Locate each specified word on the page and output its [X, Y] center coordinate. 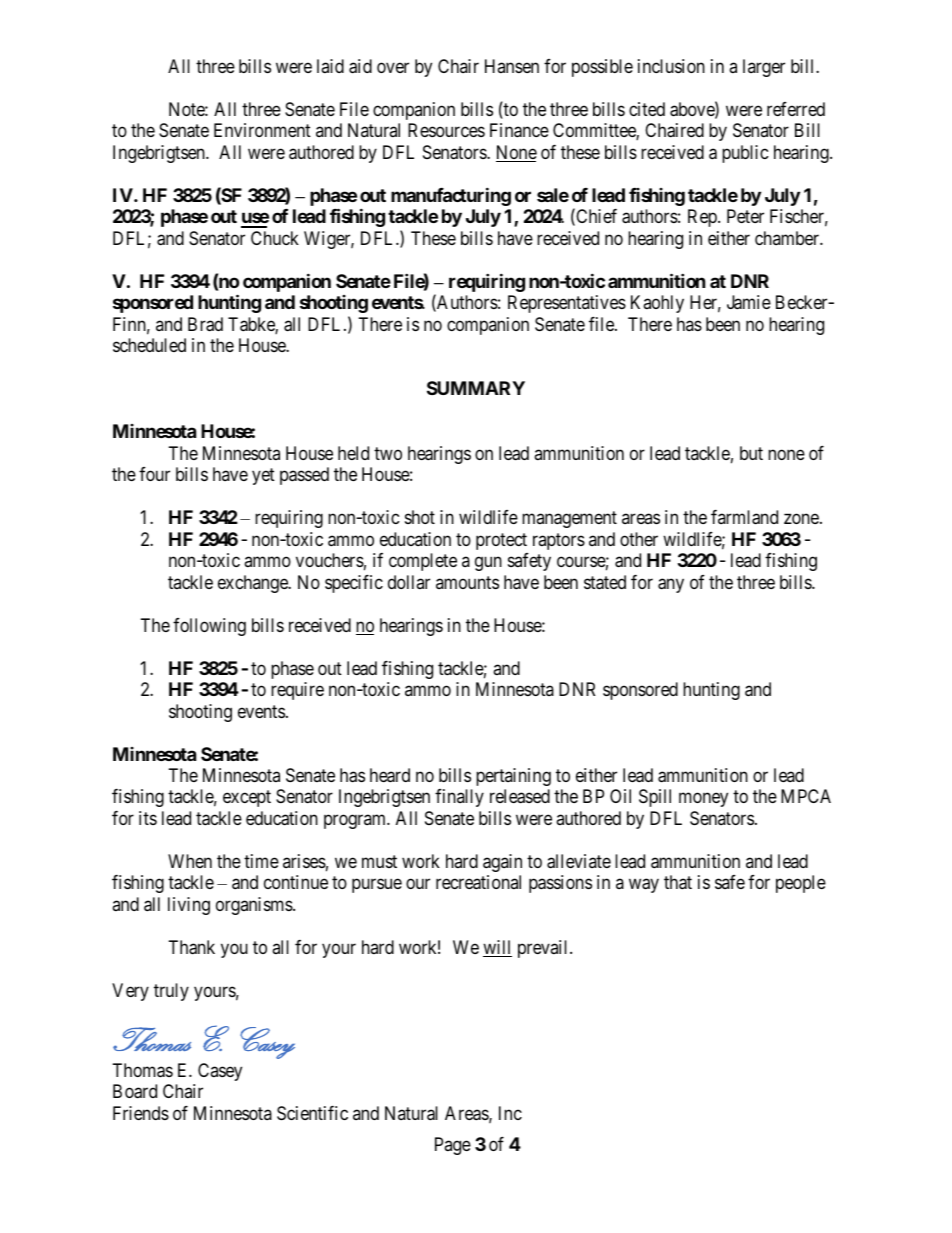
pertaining [513, 777]
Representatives [567, 304]
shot [420, 517]
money [703, 800]
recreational [478, 882]
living [189, 906]
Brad [205, 324]
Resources [446, 130]
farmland [744, 517]
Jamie [749, 302]
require [297, 691]
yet [263, 476]
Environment [262, 130]
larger [764, 68]
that [678, 882]
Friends [141, 1113]
